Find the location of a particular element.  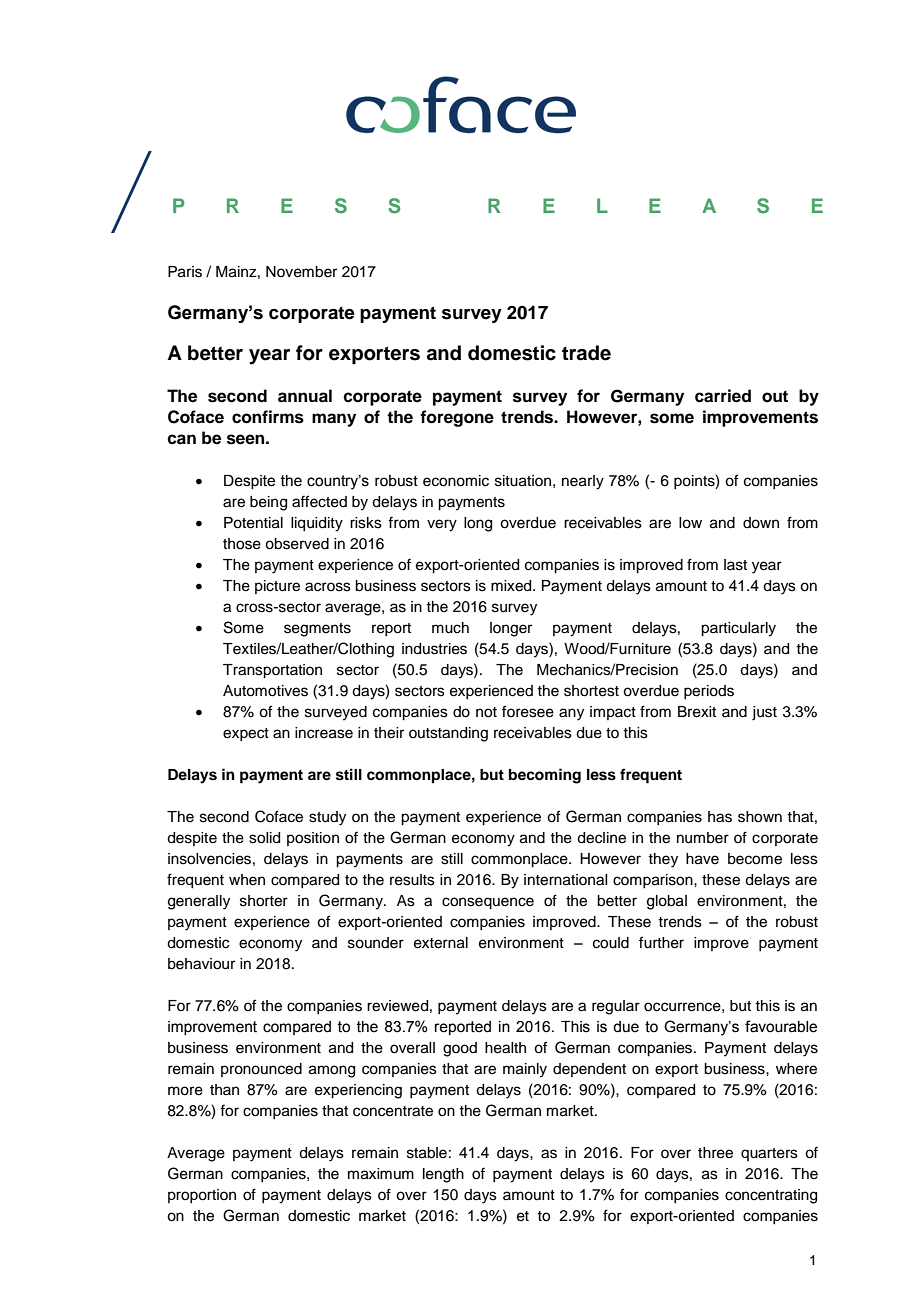

carried is located at coordinates (723, 396).
